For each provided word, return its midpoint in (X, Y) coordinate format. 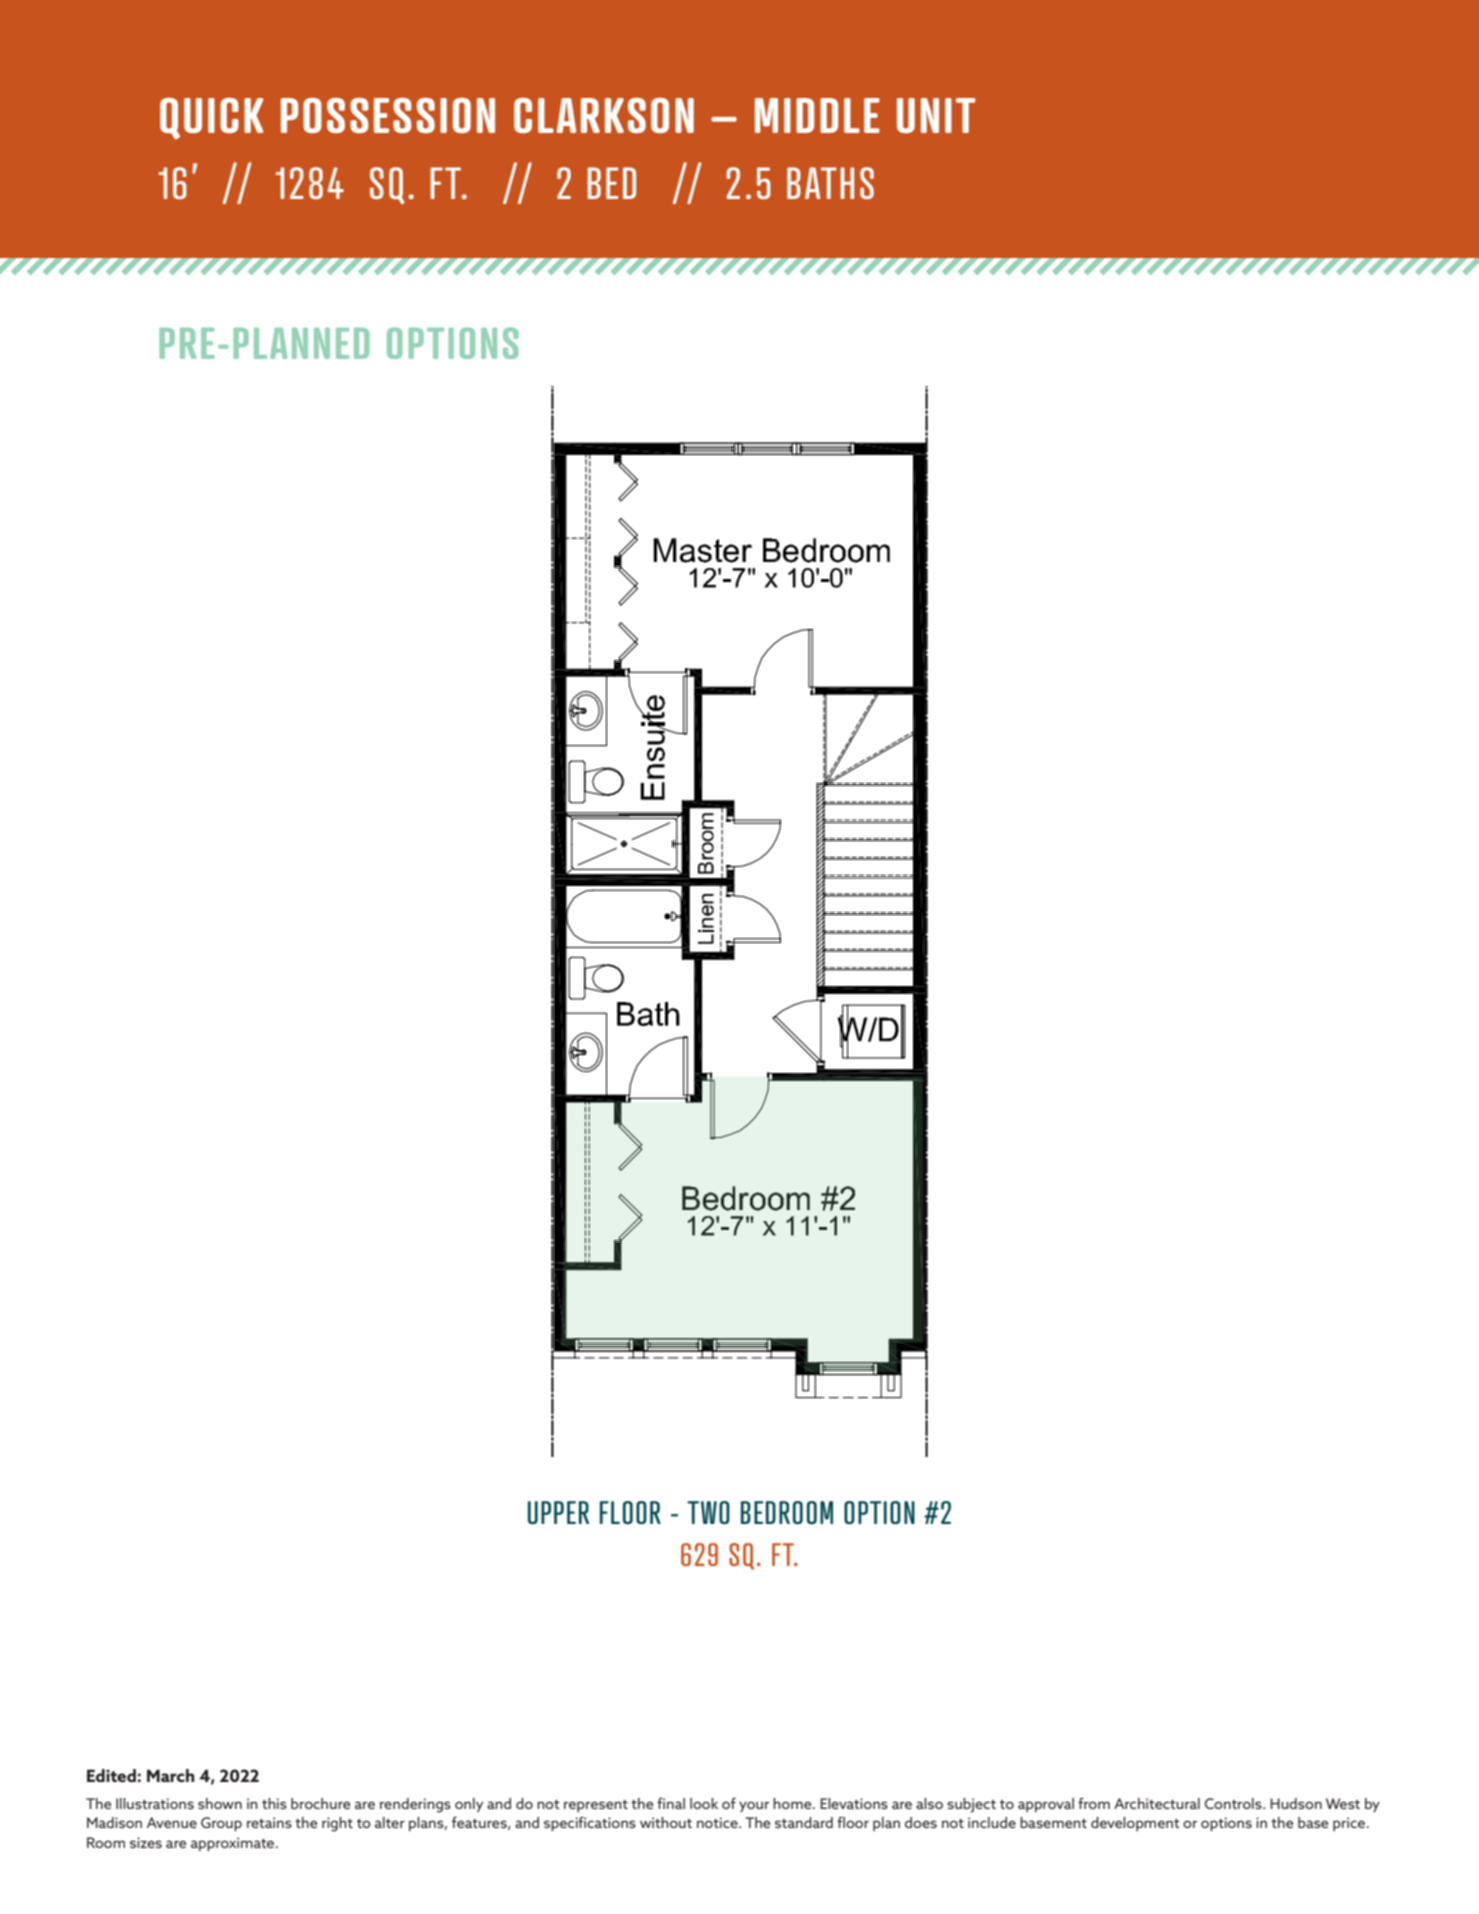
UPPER (558, 1512)
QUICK (211, 118)
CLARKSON (604, 115)
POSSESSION (388, 115)
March (171, 1775)
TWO (708, 1512)
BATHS (830, 183)
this (274, 1803)
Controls (1234, 1803)
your (754, 1806)
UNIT (936, 115)
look (704, 1803)
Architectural (1157, 1803)
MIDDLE (817, 115)
